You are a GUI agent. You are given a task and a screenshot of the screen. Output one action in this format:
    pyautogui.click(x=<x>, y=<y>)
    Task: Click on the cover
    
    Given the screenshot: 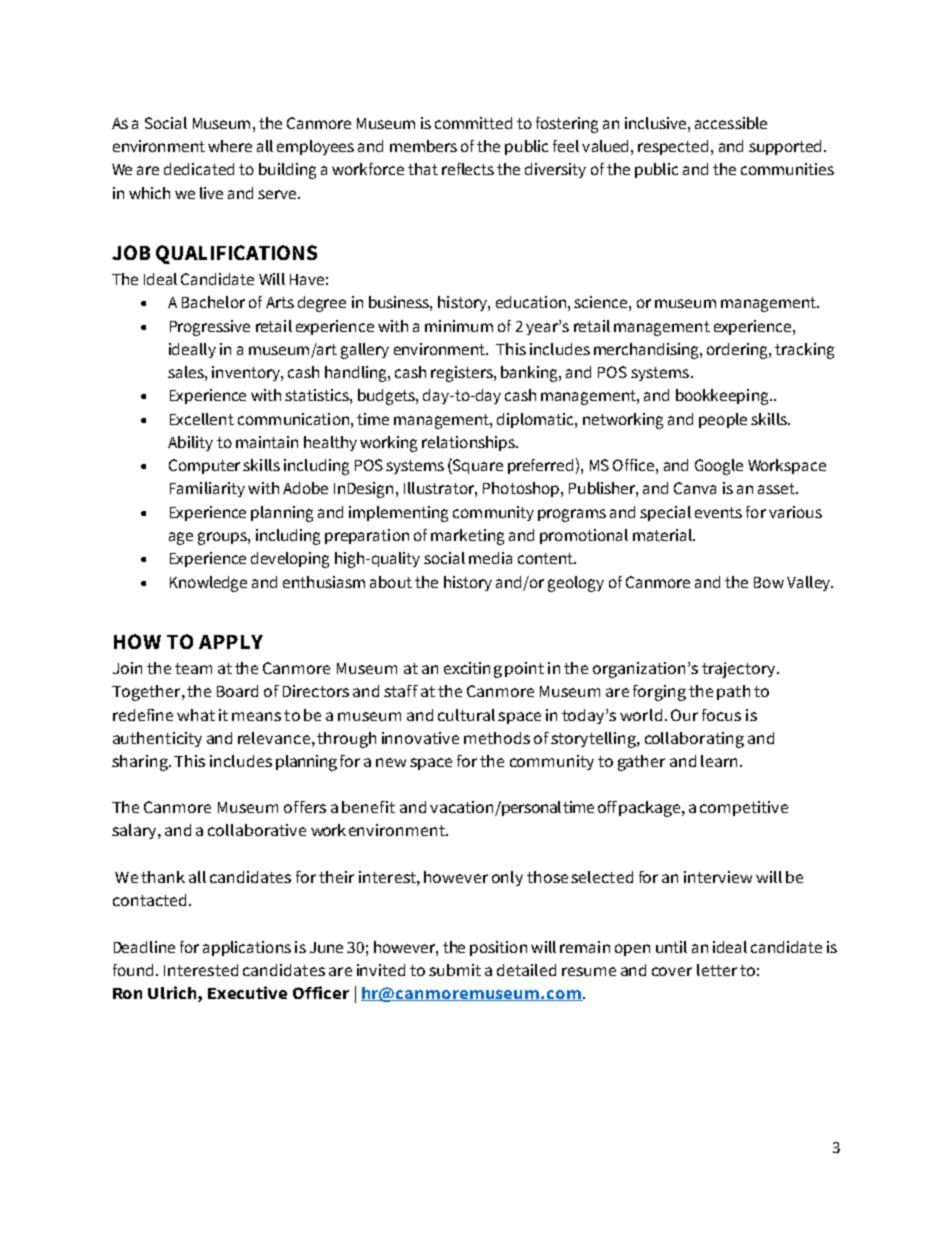 What is the action you would take?
    pyautogui.click(x=672, y=971)
